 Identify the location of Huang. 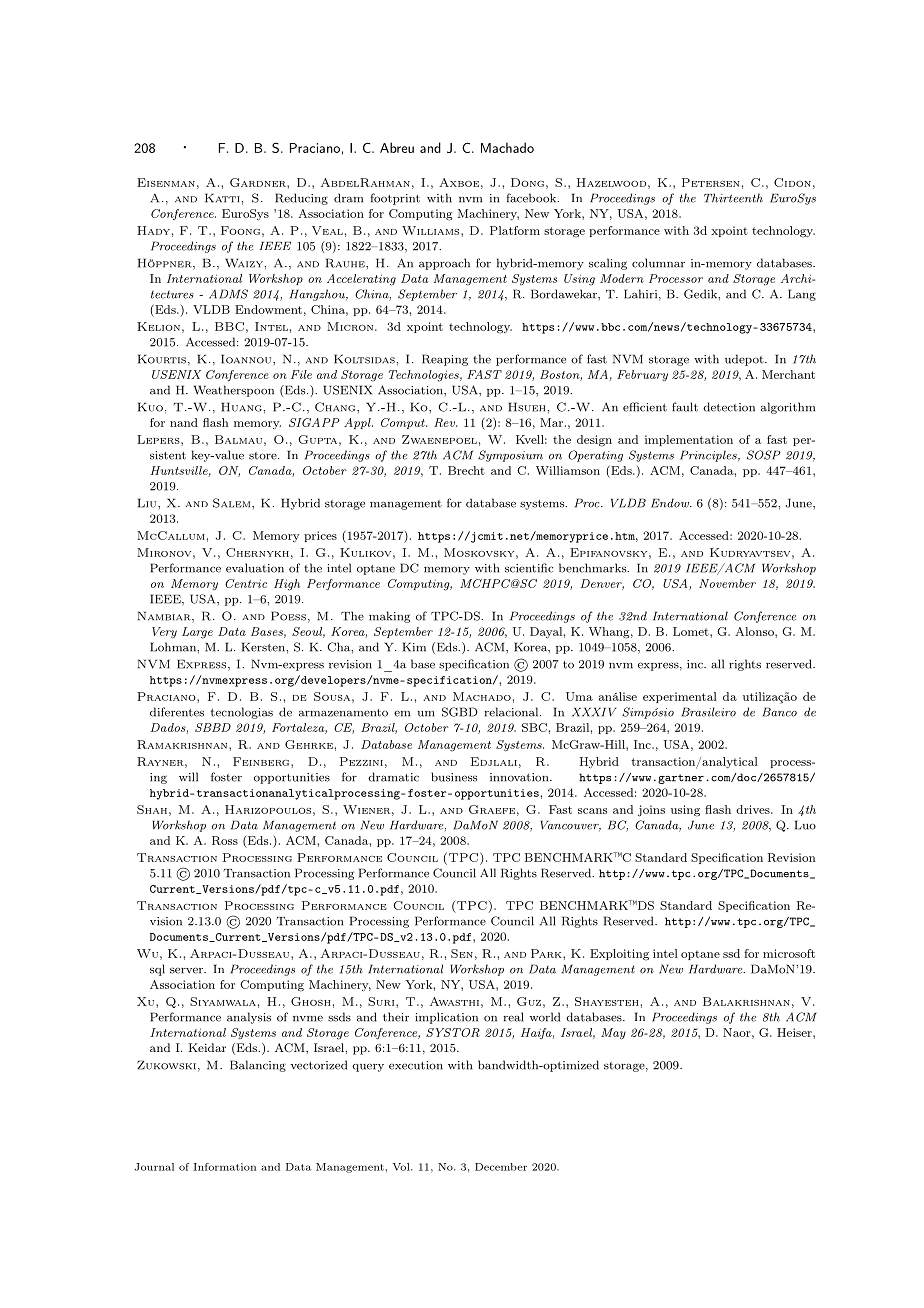
(242, 407).
